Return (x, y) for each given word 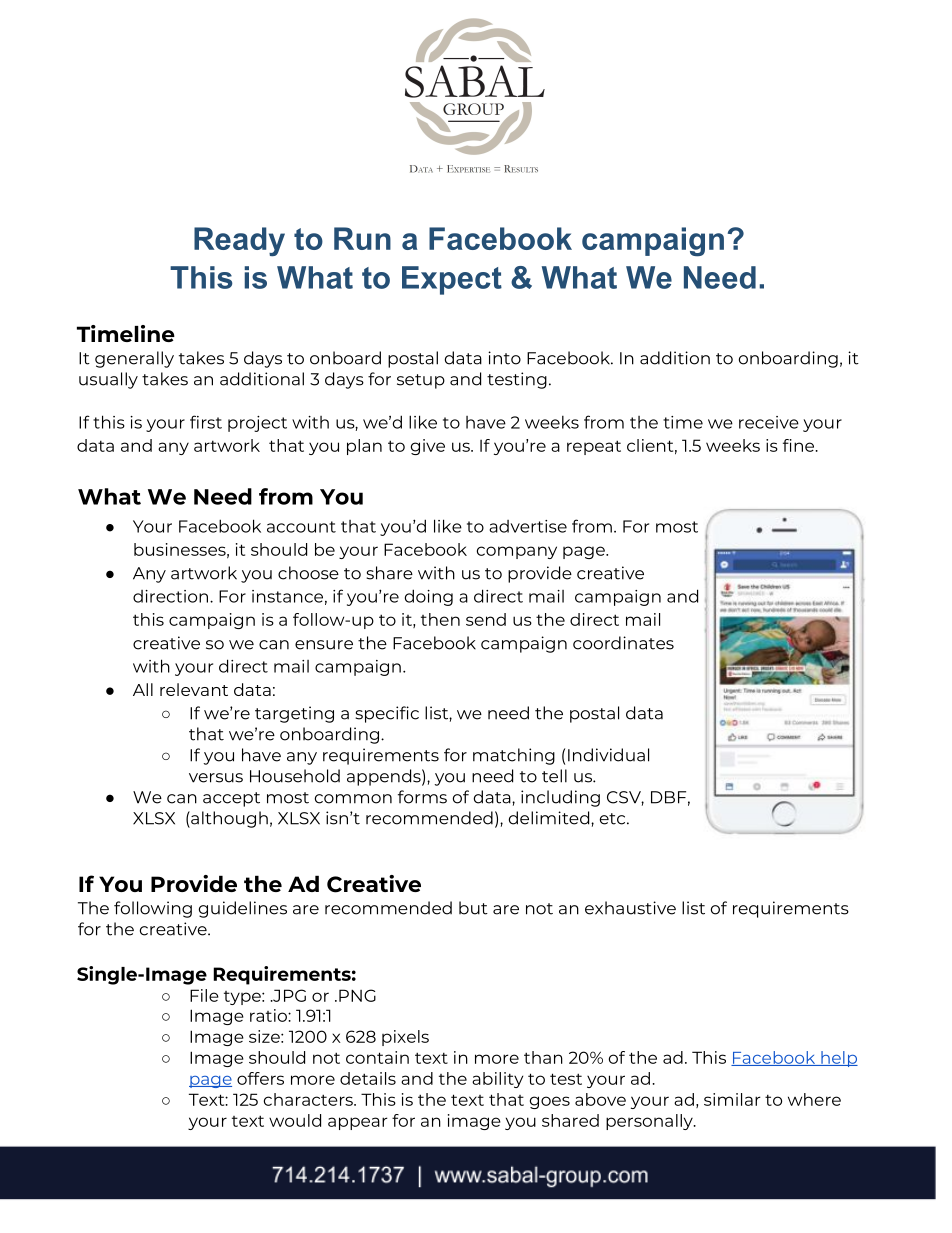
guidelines (243, 909)
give (428, 447)
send (486, 619)
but (473, 908)
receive (769, 422)
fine (800, 445)
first (206, 422)
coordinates (623, 643)
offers (260, 1078)
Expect (452, 280)
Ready (239, 241)
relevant (194, 689)
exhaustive (630, 908)
